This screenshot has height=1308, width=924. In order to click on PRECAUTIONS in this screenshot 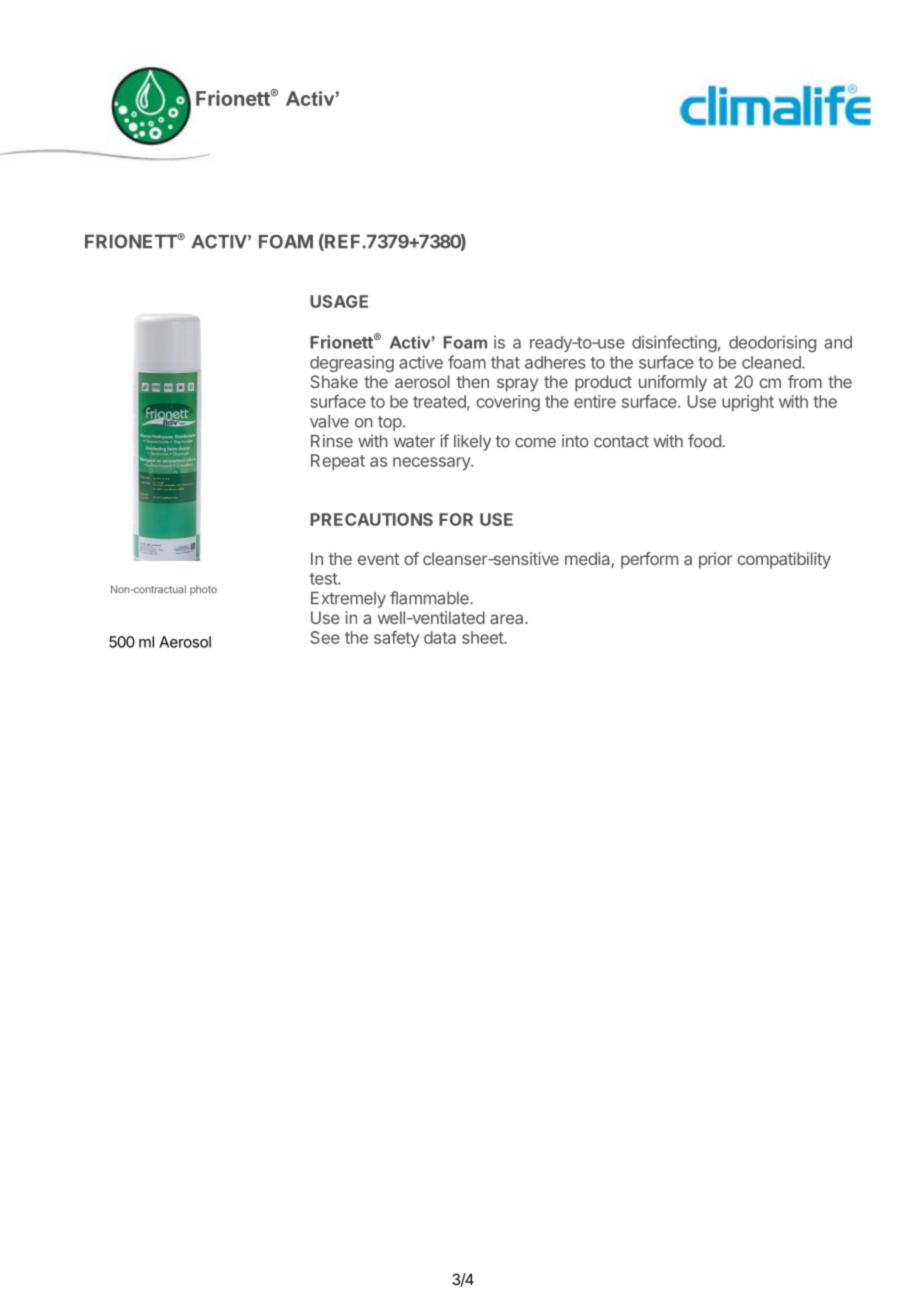, I will do `click(371, 519)`.
